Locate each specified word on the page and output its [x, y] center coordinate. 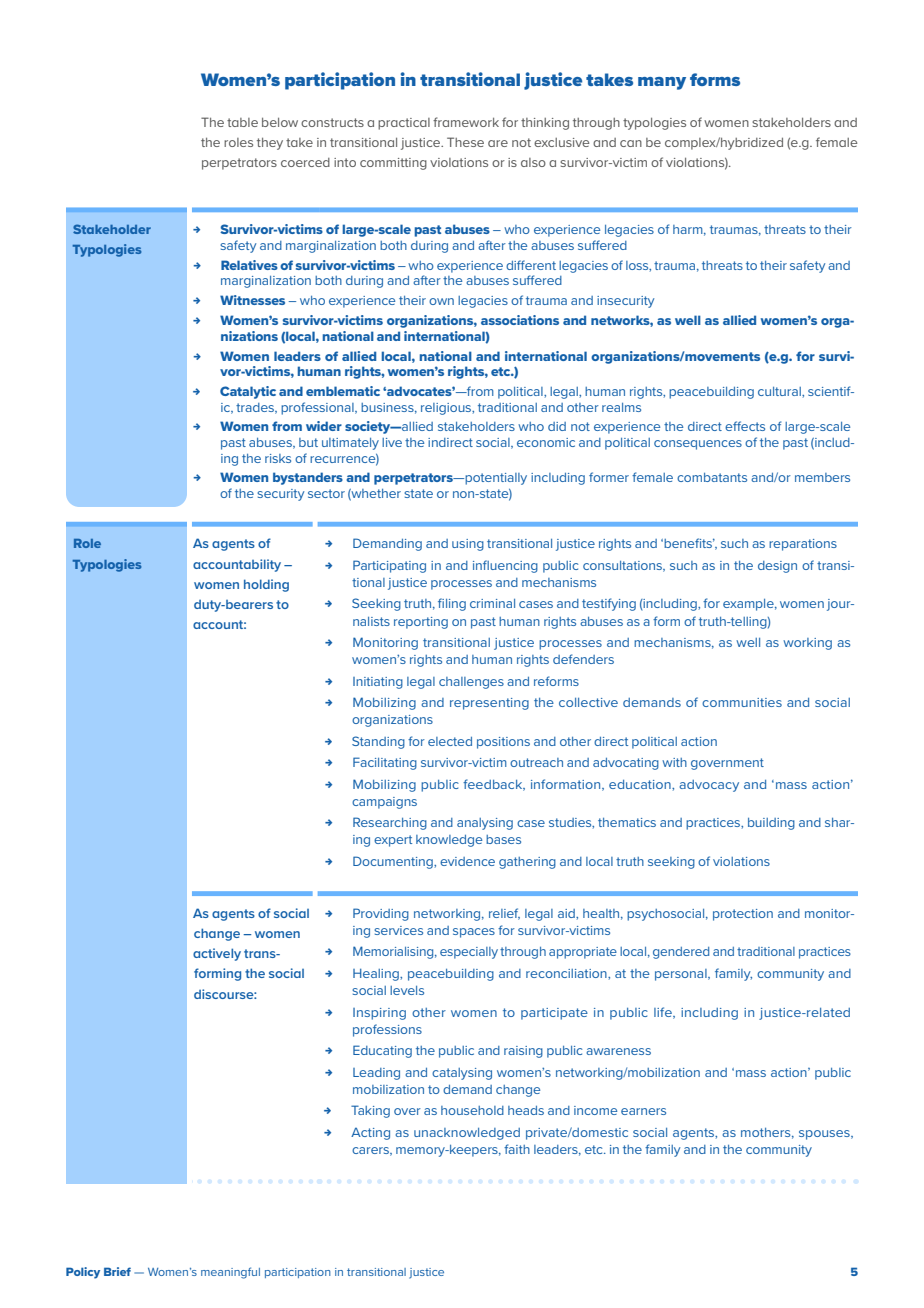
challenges [471, 683]
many [662, 83]
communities [742, 702]
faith [517, 1149]
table [242, 122]
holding [266, 585]
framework [466, 122]
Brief [117, 1271]
